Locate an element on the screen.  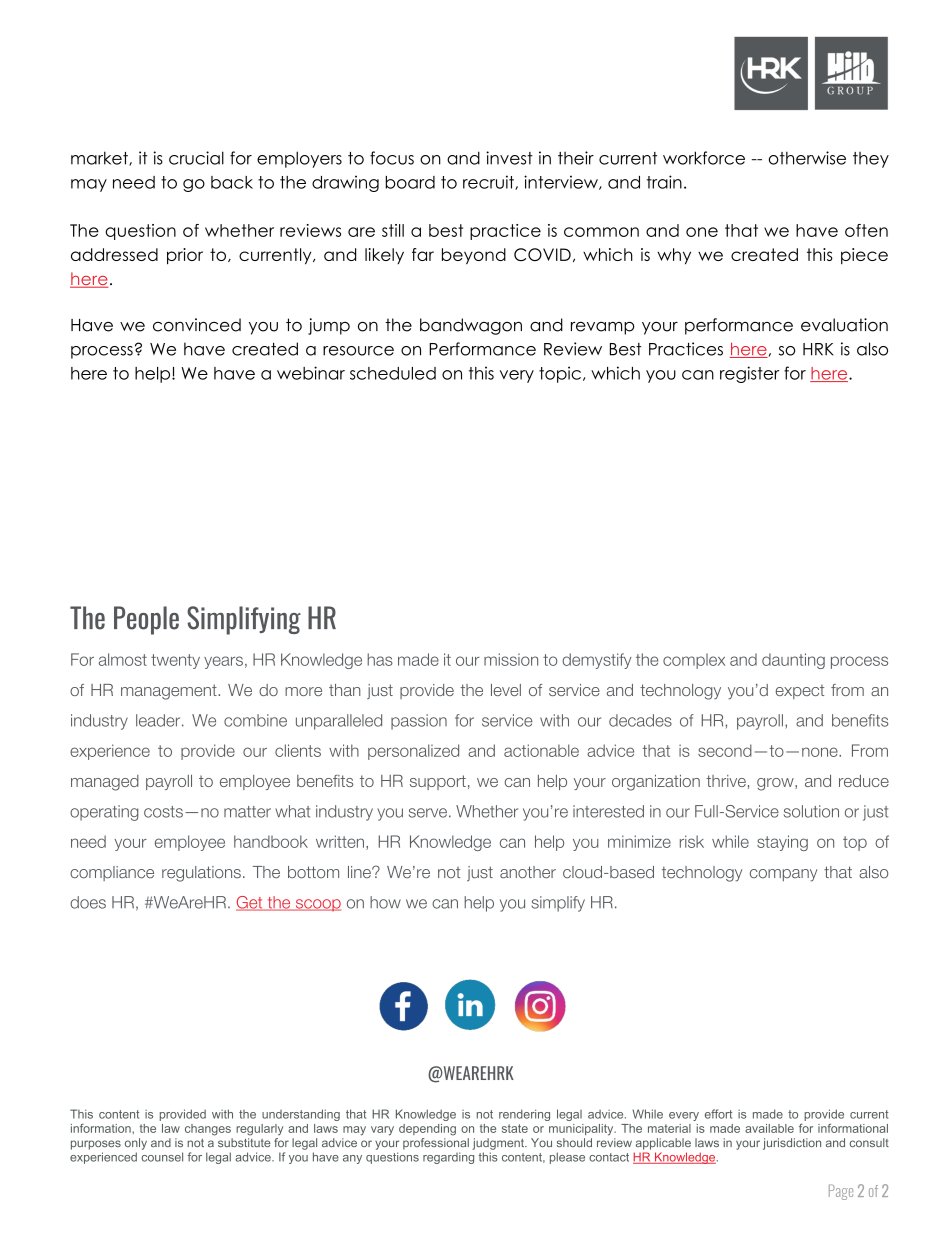
recruit is located at coordinates (489, 182).
